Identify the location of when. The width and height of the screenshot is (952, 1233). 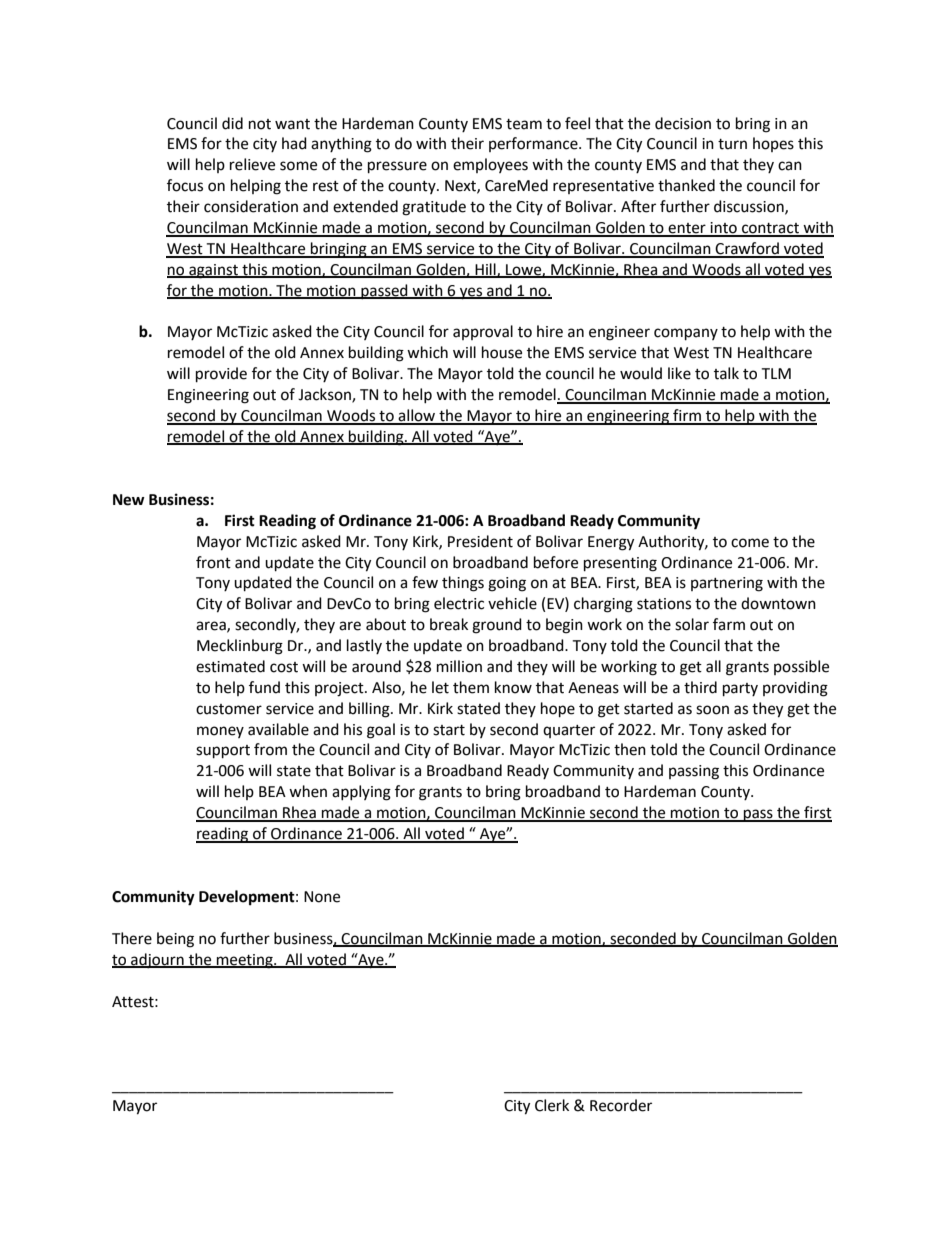
(308, 791).
